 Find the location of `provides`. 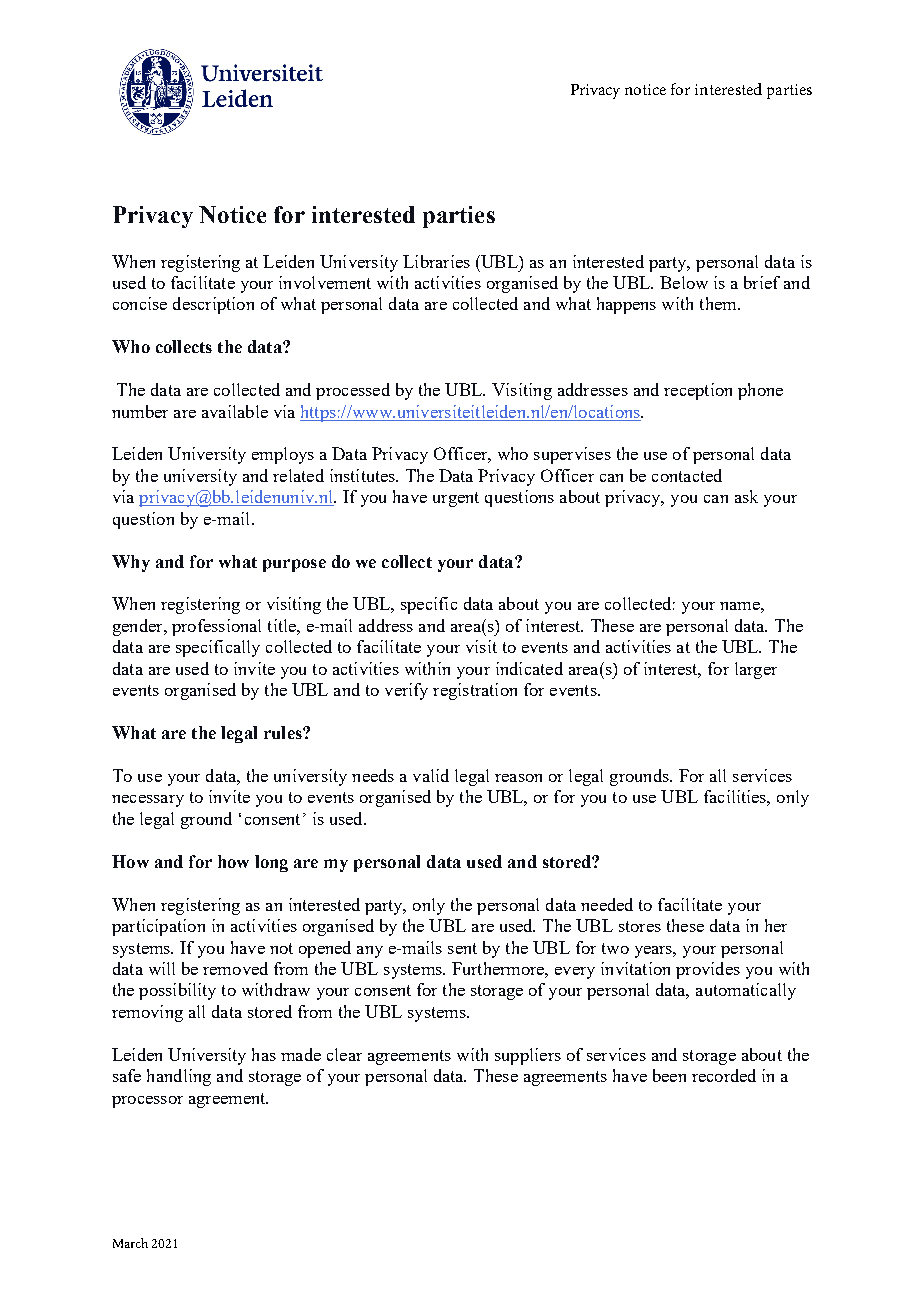

provides is located at coordinates (708, 970).
